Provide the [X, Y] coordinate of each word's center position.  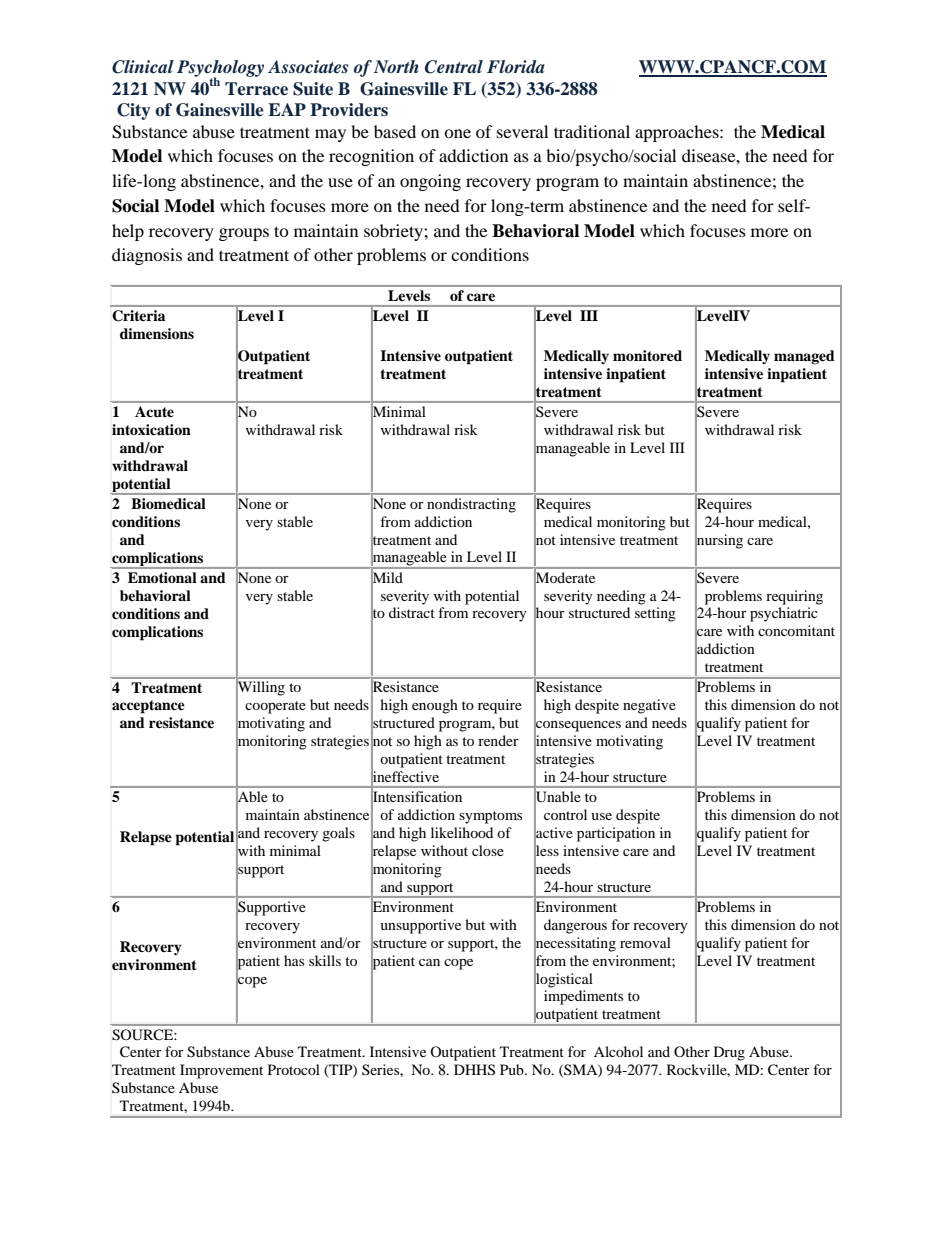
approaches [678, 133]
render [498, 740]
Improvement [221, 1071]
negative [649, 706]
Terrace [256, 89]
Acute [154, 412]
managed [804, 357]
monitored [647, 355]
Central [454, 67]
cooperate [275, 707]
